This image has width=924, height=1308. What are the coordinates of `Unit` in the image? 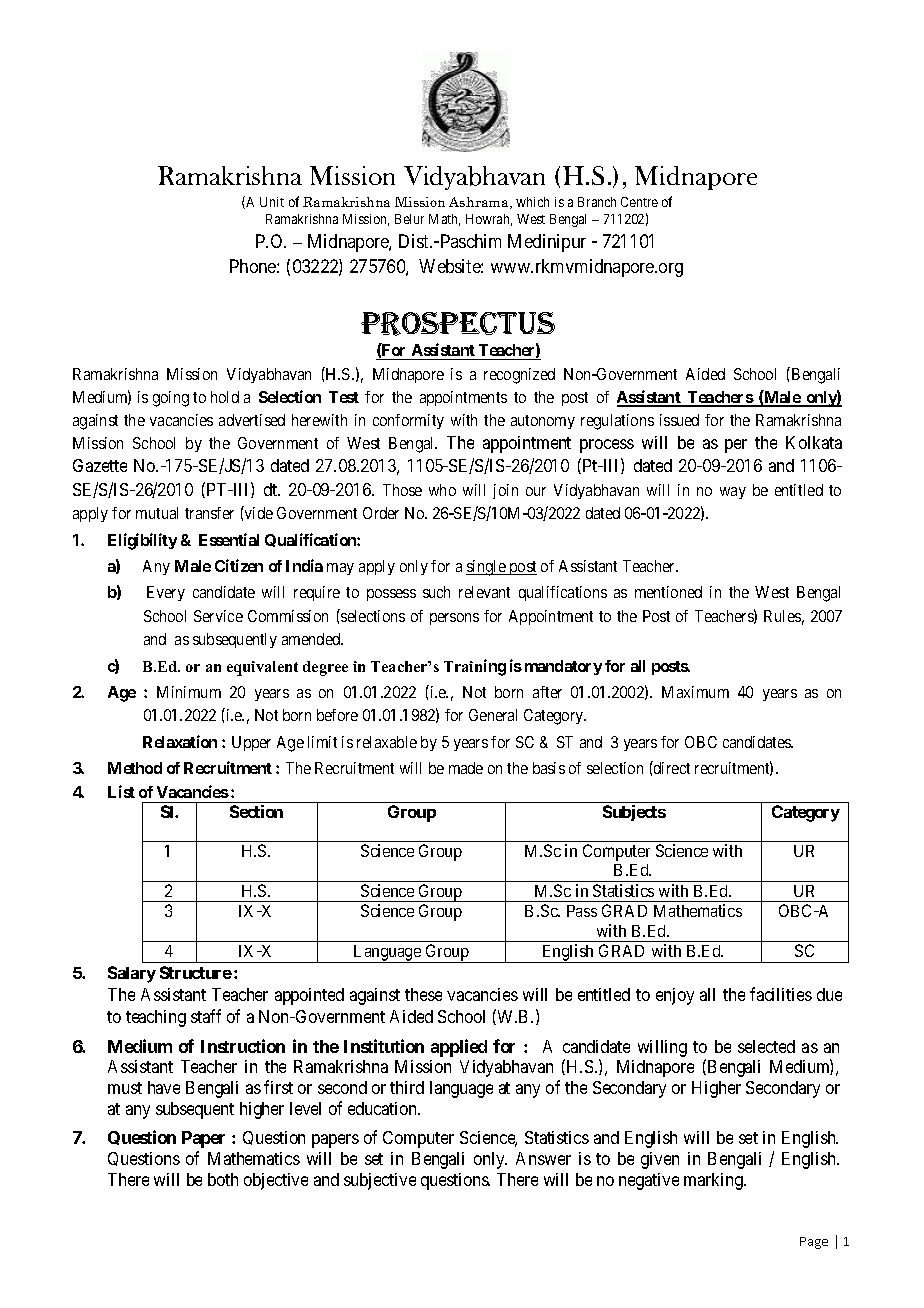 It's located at (272, 202).
